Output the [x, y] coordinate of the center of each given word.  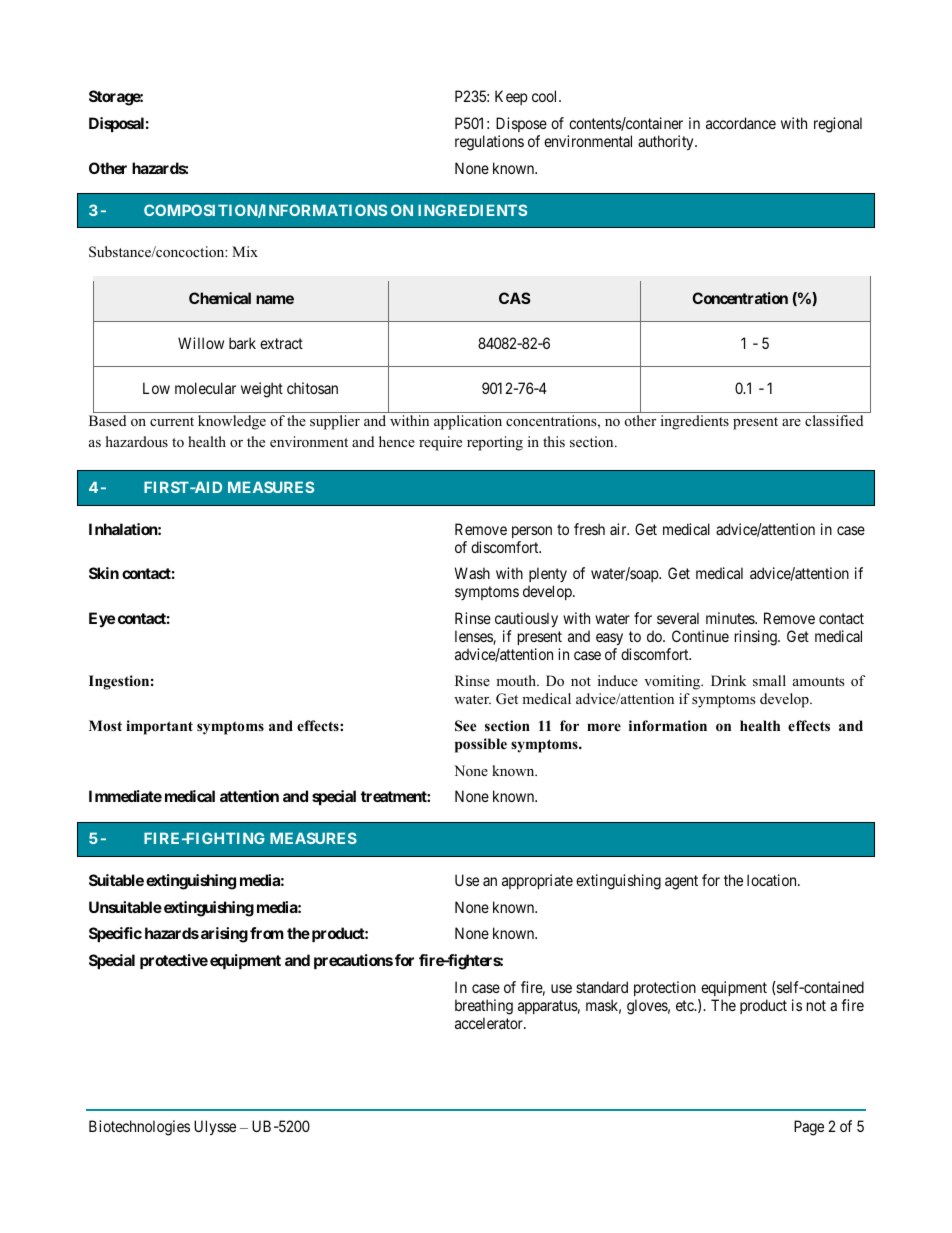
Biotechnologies [139, 1128]
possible [481, 745]
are [791, 422]
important [159, 727]
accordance [741, 123]
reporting [495, 443]
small [769, 680]
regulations [489, 143]
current [172, 421]
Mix [245, 251]
